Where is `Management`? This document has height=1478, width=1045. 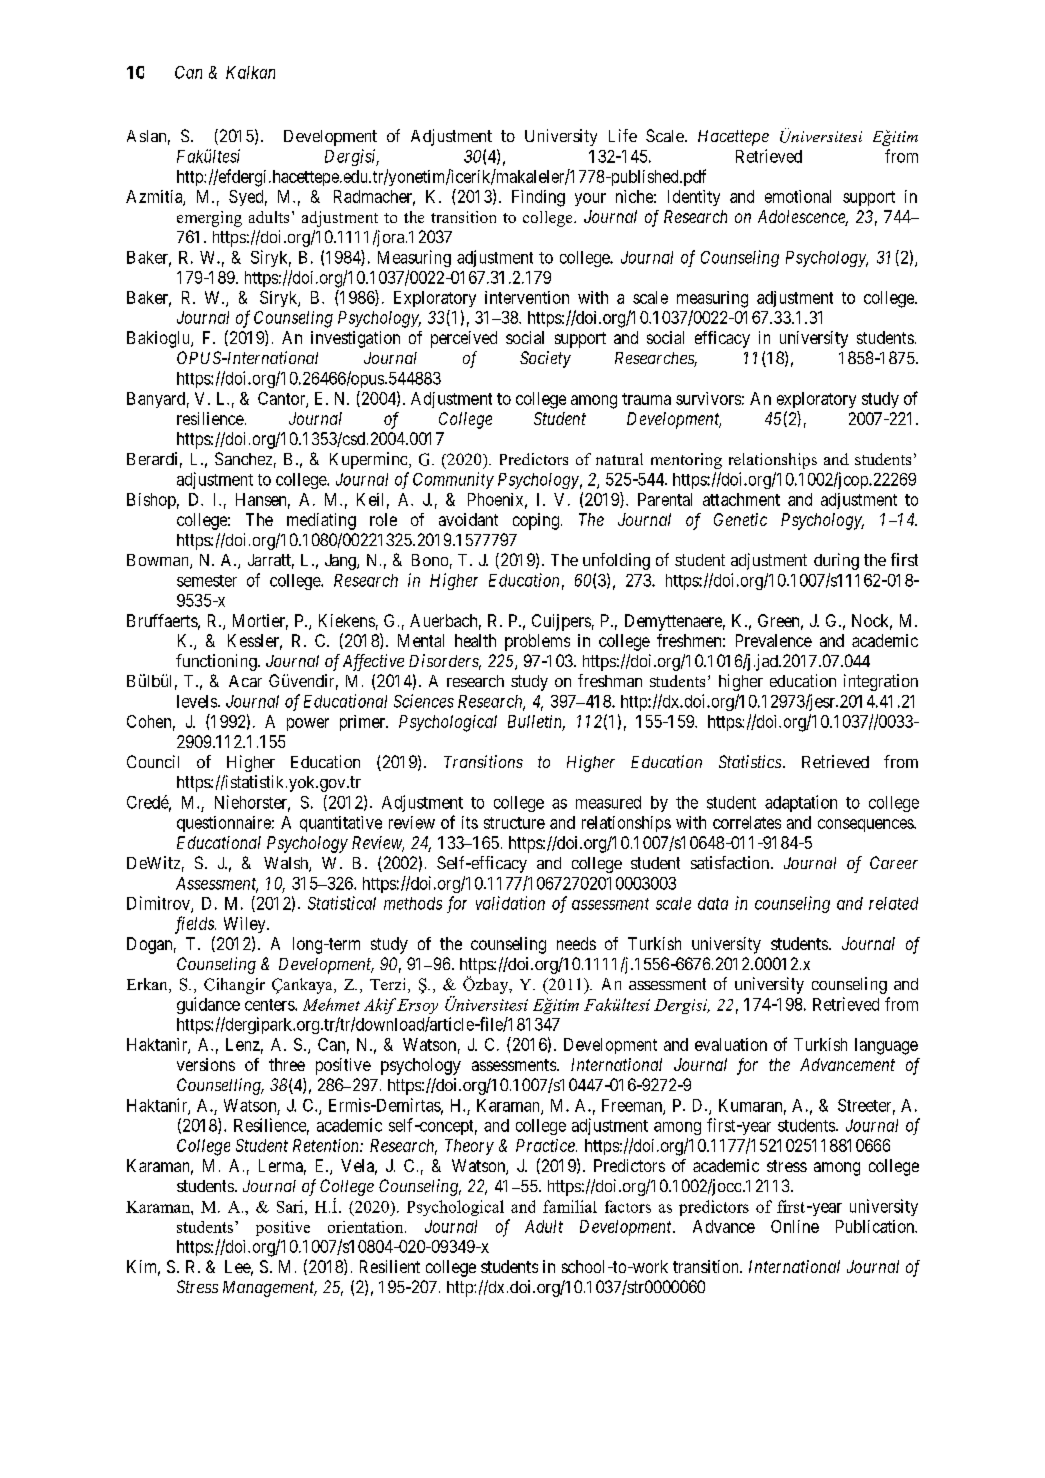
Management is located at coordinates (270, 1289).
